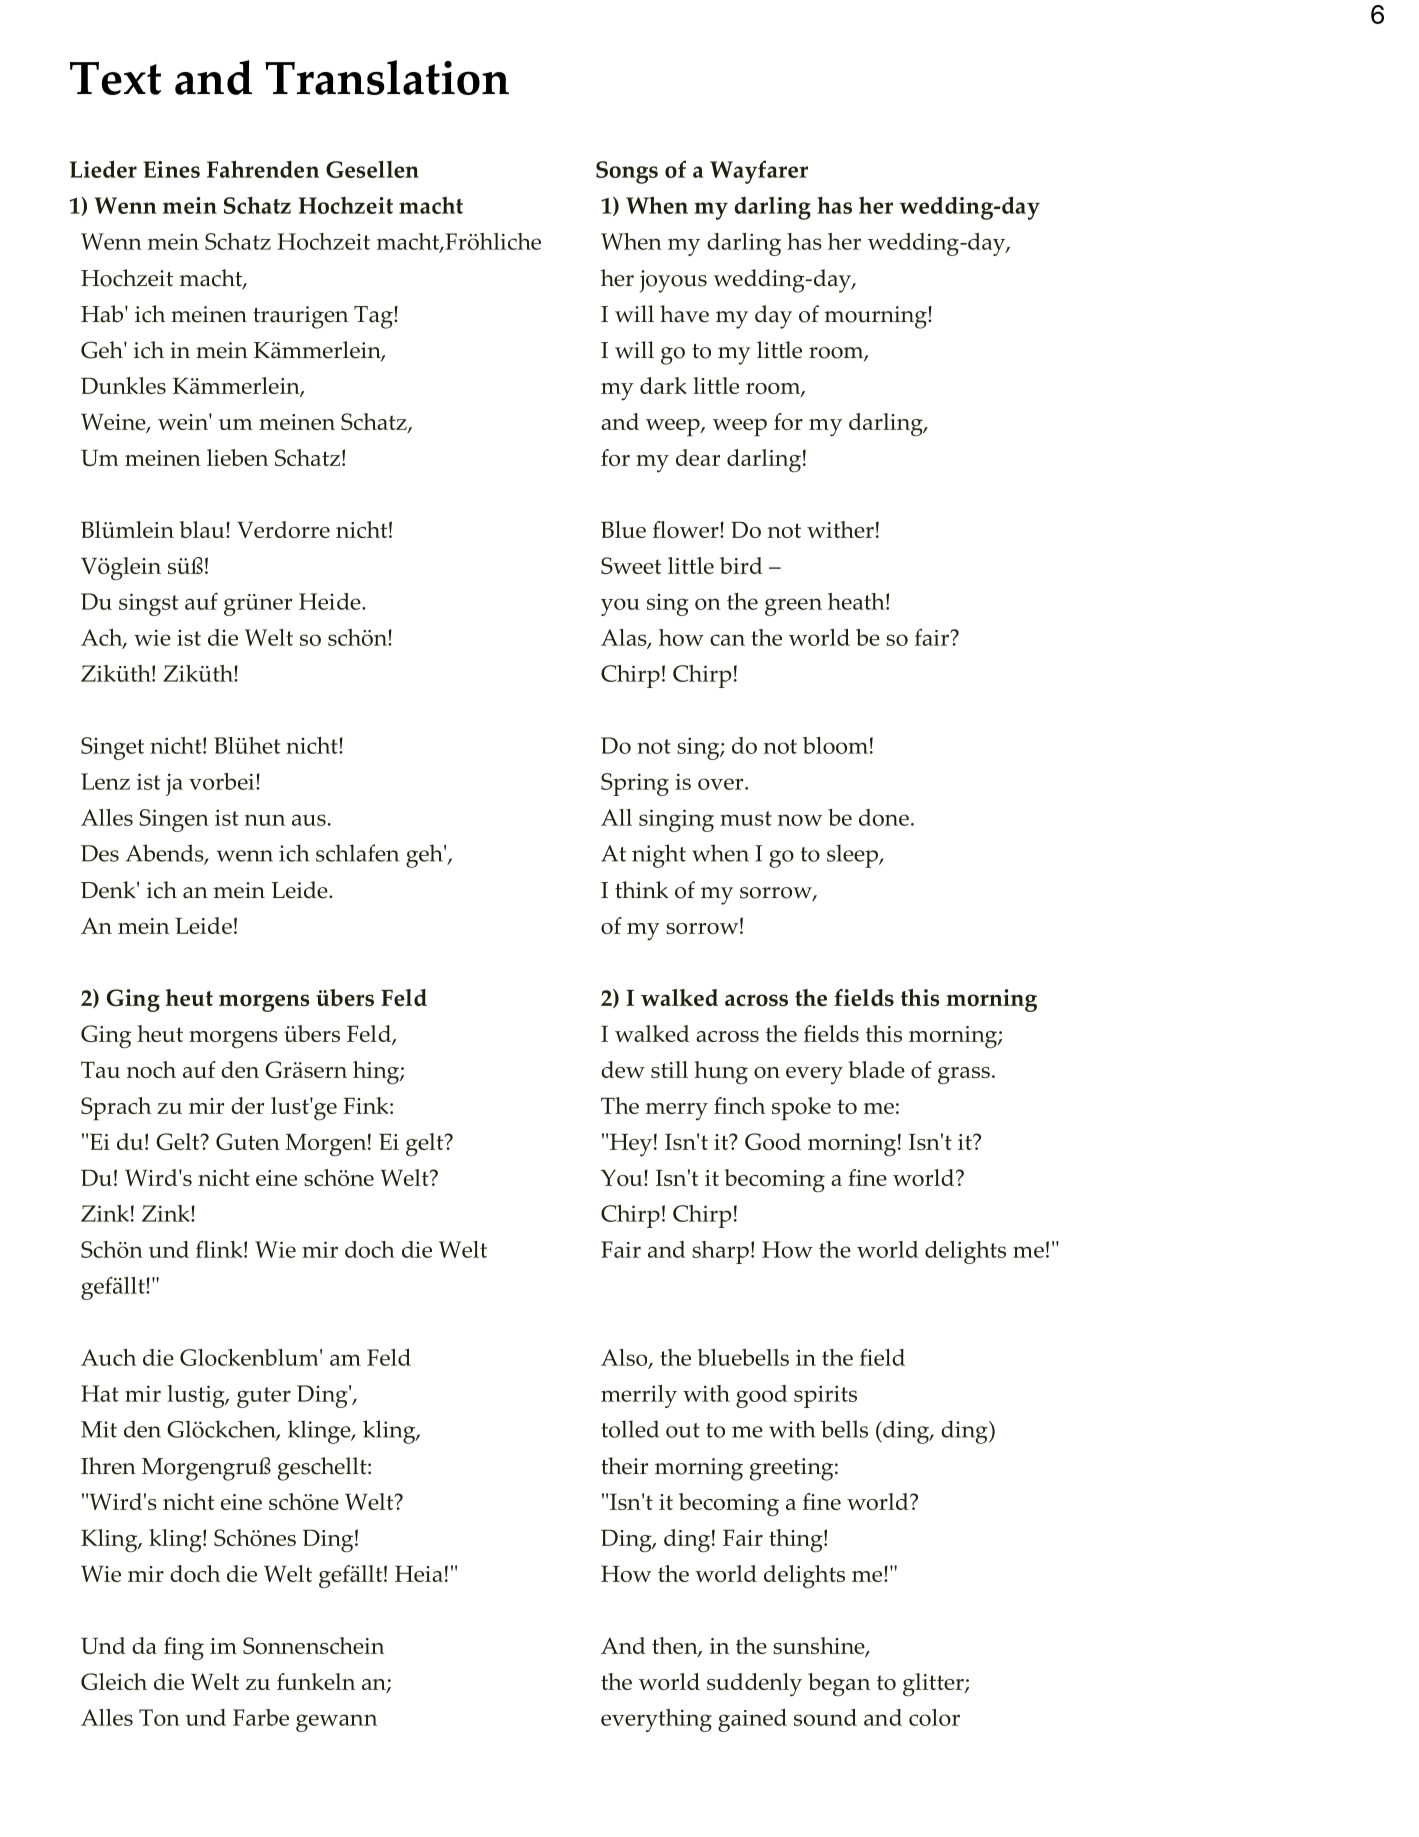  I want to click on Songs, so click(627, 172).
